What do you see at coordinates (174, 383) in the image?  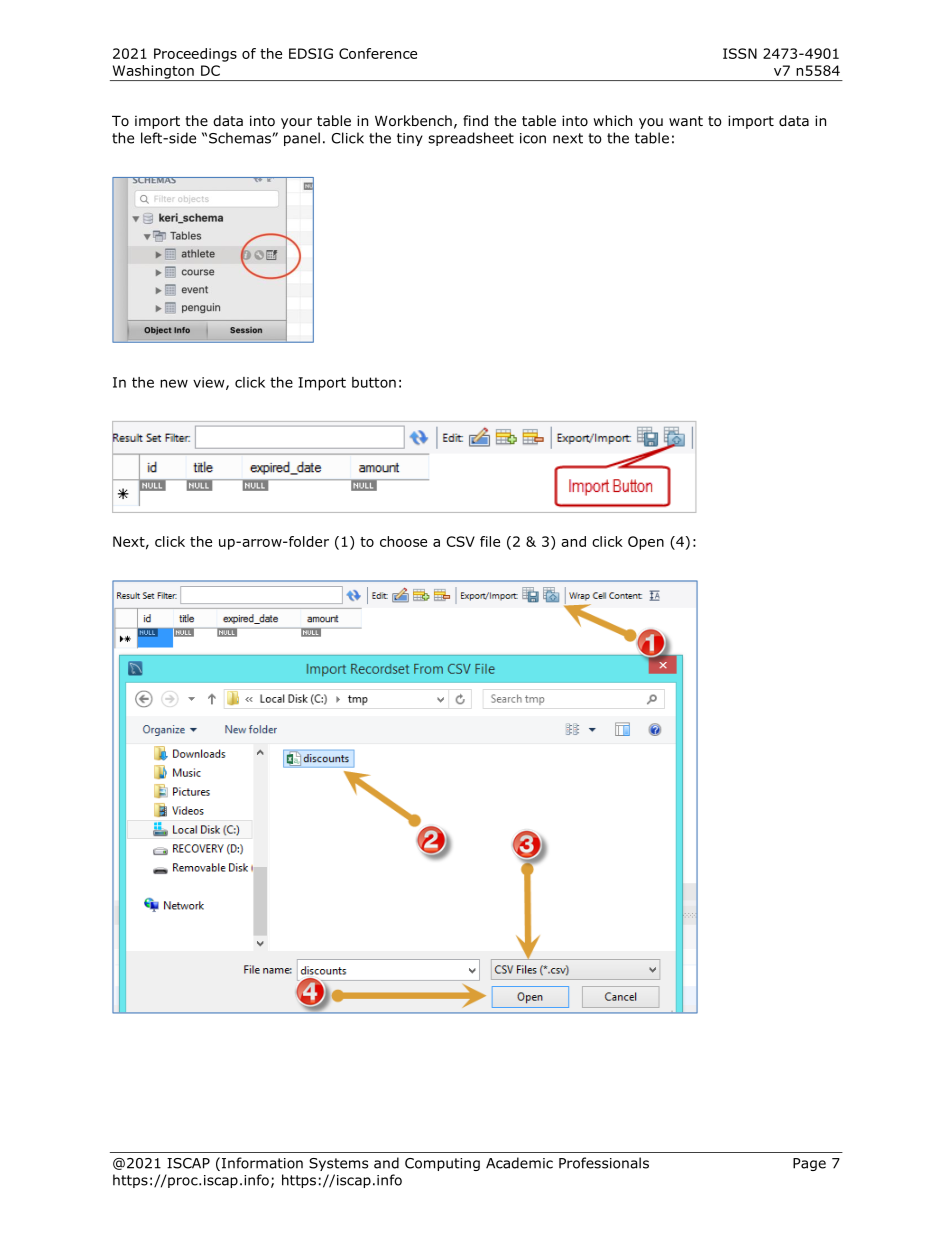 I see `new` at bounding box center [174, 383].
